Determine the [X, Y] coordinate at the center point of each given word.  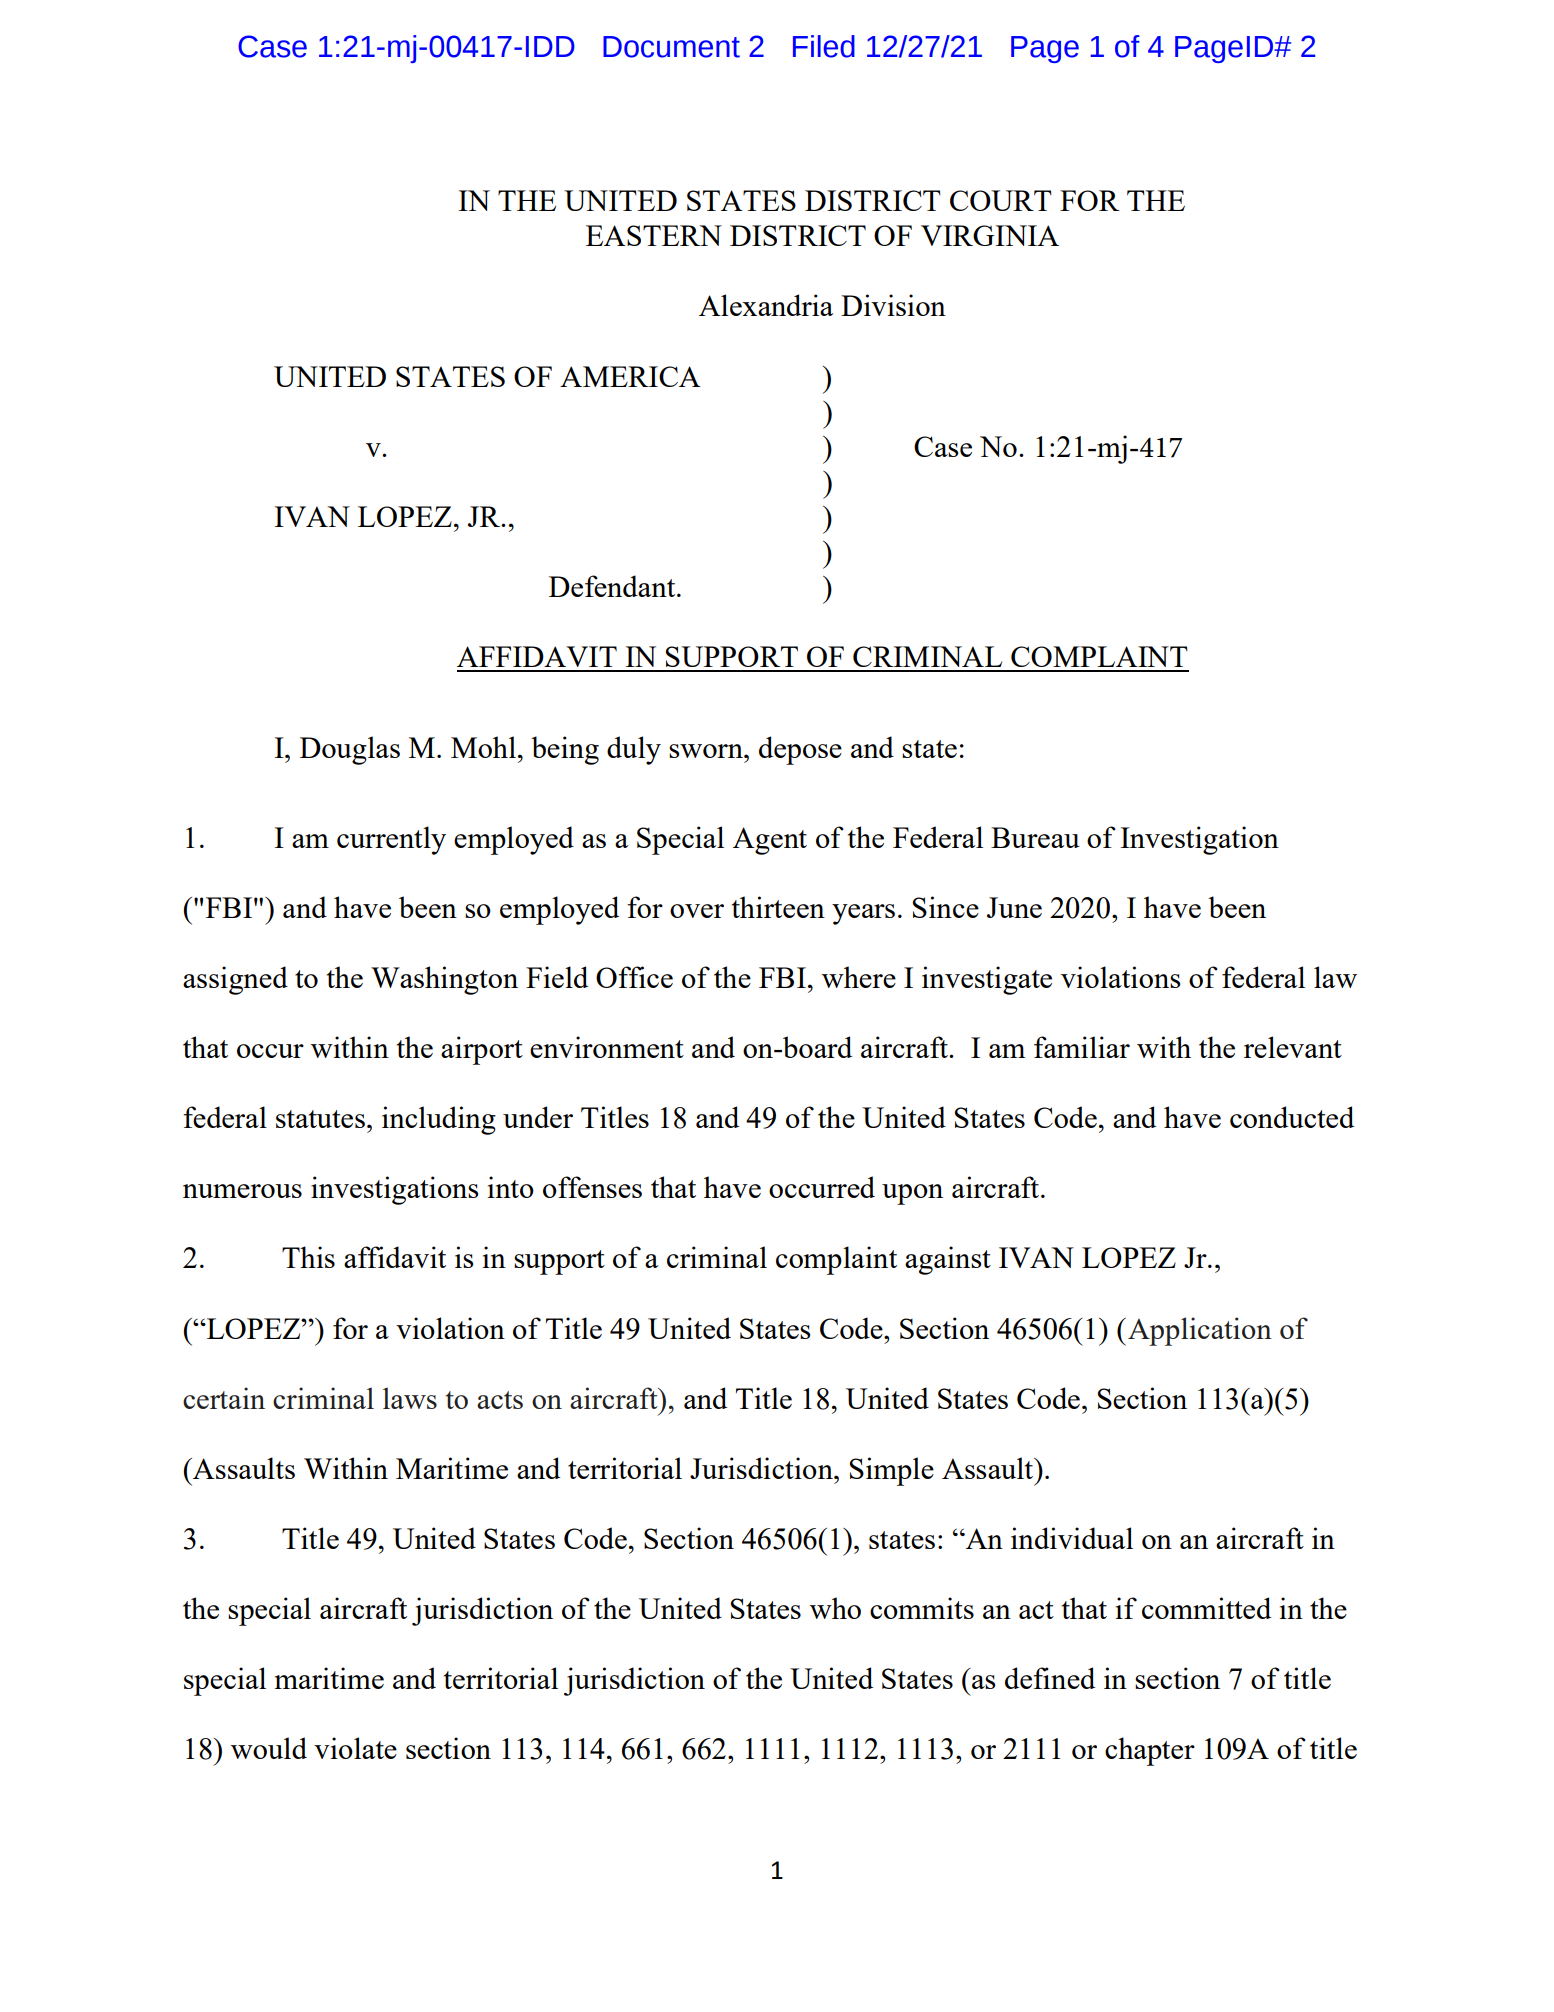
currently [391, 840]
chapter [1150, 1751]
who [835, 1608]
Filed [824, 46]
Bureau [1035, 837]
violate [355, 1748]
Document [671, 47]
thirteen [778, 907]
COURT [1001, 200]
